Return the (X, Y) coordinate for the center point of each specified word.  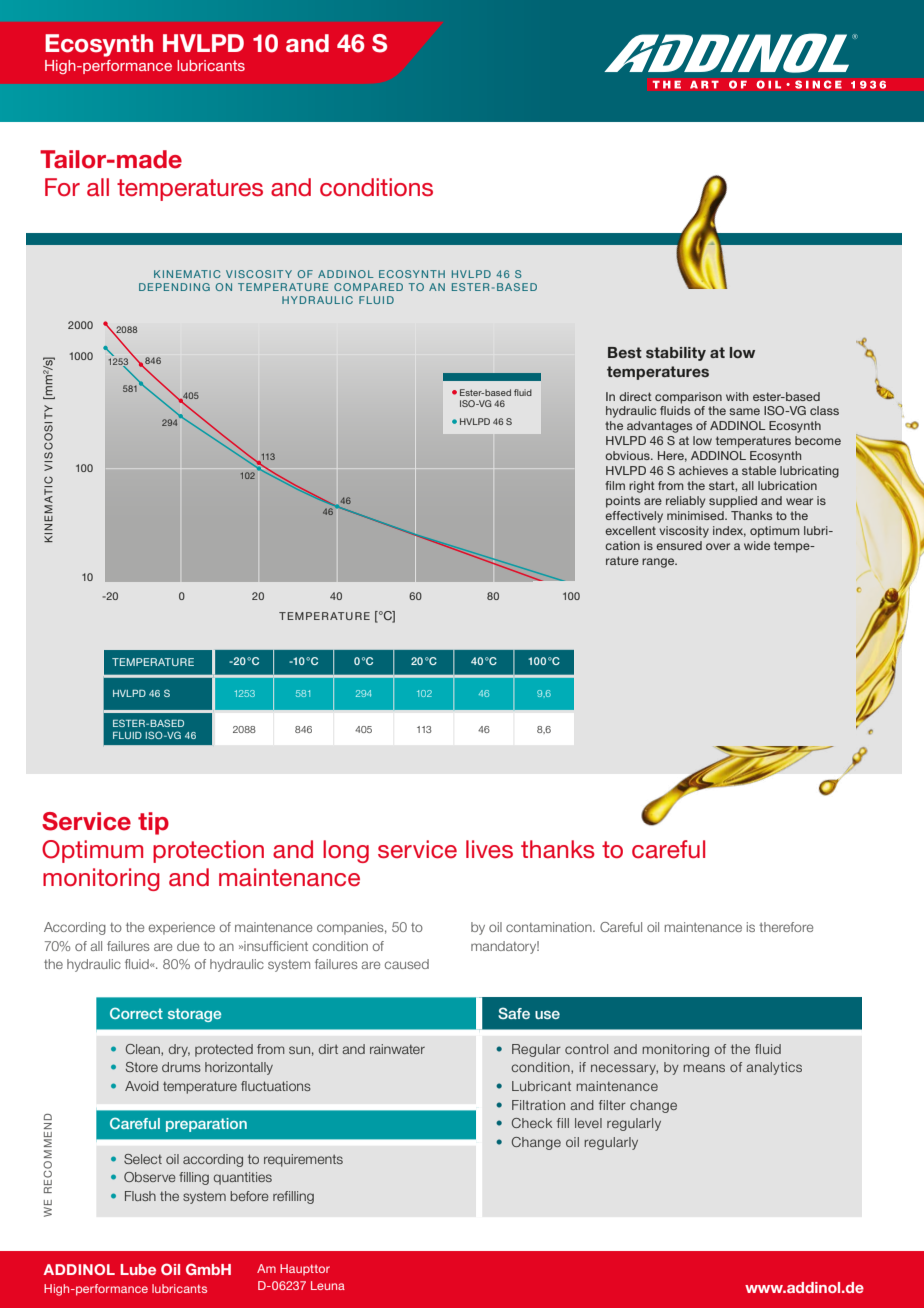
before (249, 1196)
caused (407, 964)
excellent (630, 530)
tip (153, 823)
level (588, 1123)
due (188, 946)
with (737, 396)
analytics (774, 1068)
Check (532, 1123)
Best (625, 352)
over (718, 546)
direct (635, 396)
